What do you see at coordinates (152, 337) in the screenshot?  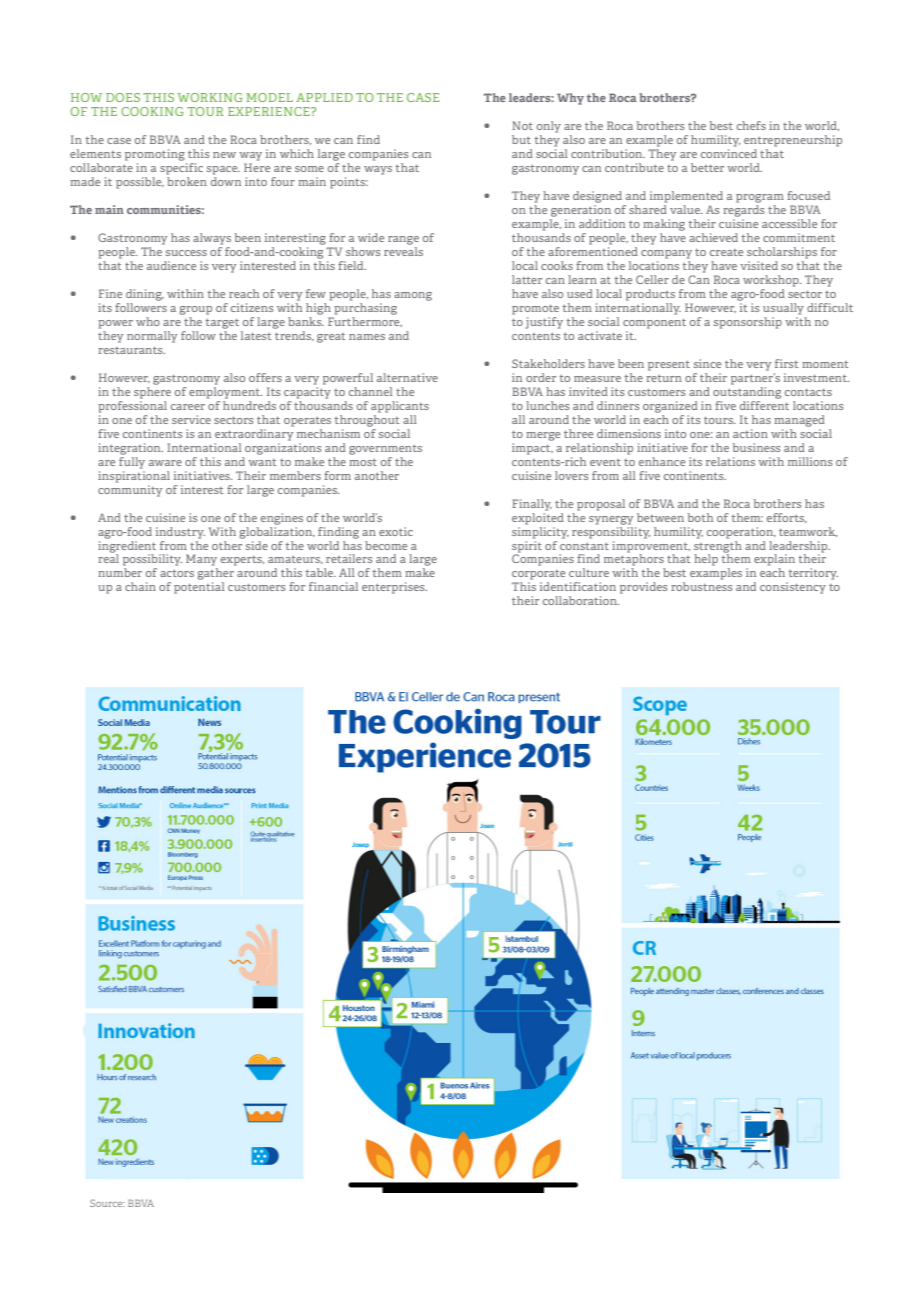 I see `normally` at bounding box center [152, 337].
